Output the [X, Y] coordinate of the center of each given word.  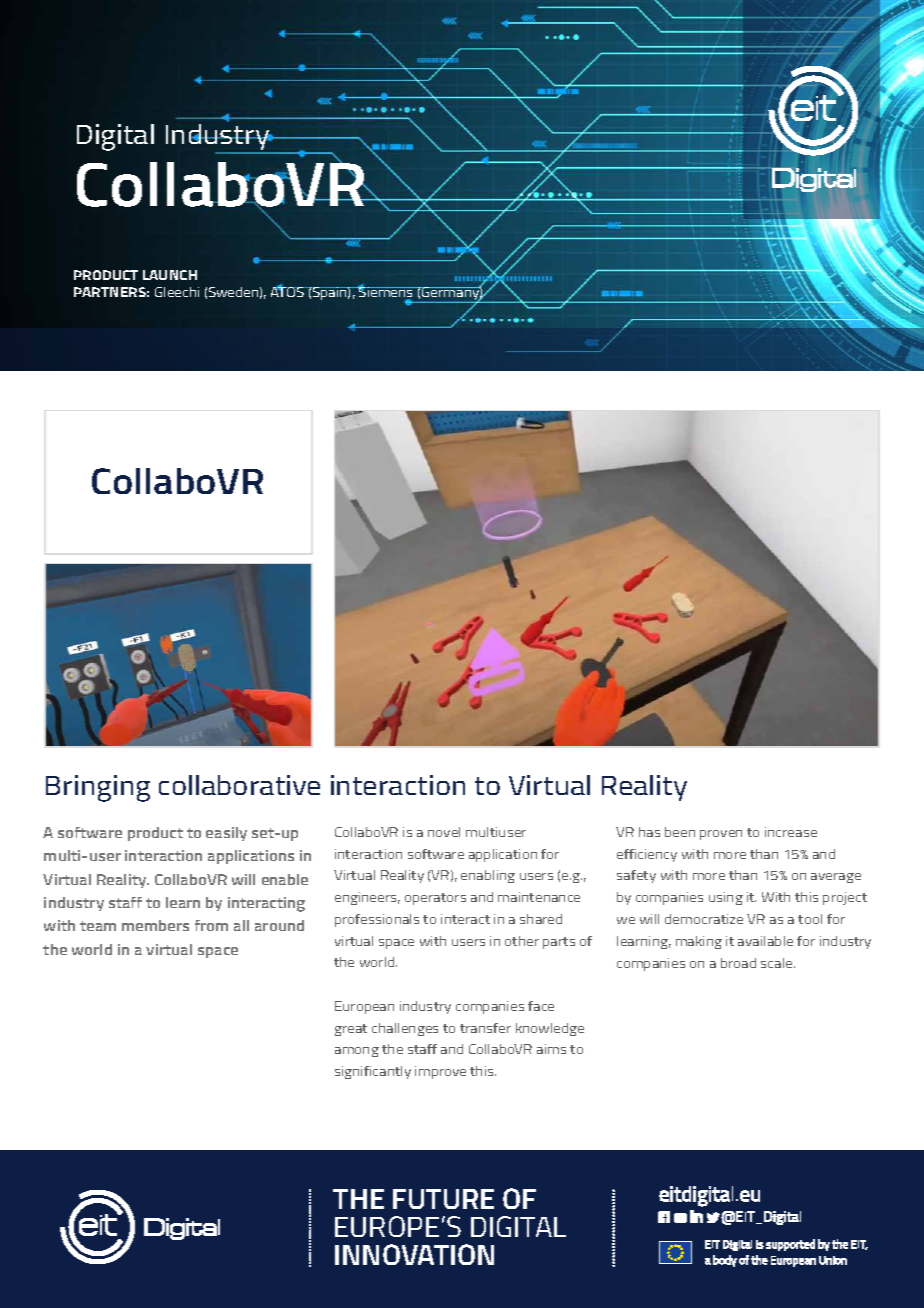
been [680, 832]
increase [791, 832]
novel [444, 832]
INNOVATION [414, 1254]
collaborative [239, 785]
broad [738, 963]
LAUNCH [170, 275]
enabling [488, 876]
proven [721, 835]
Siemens [386, 292]
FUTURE [443, 1199]
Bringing [98, 788]
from [211, 925]
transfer [485, 1028]
